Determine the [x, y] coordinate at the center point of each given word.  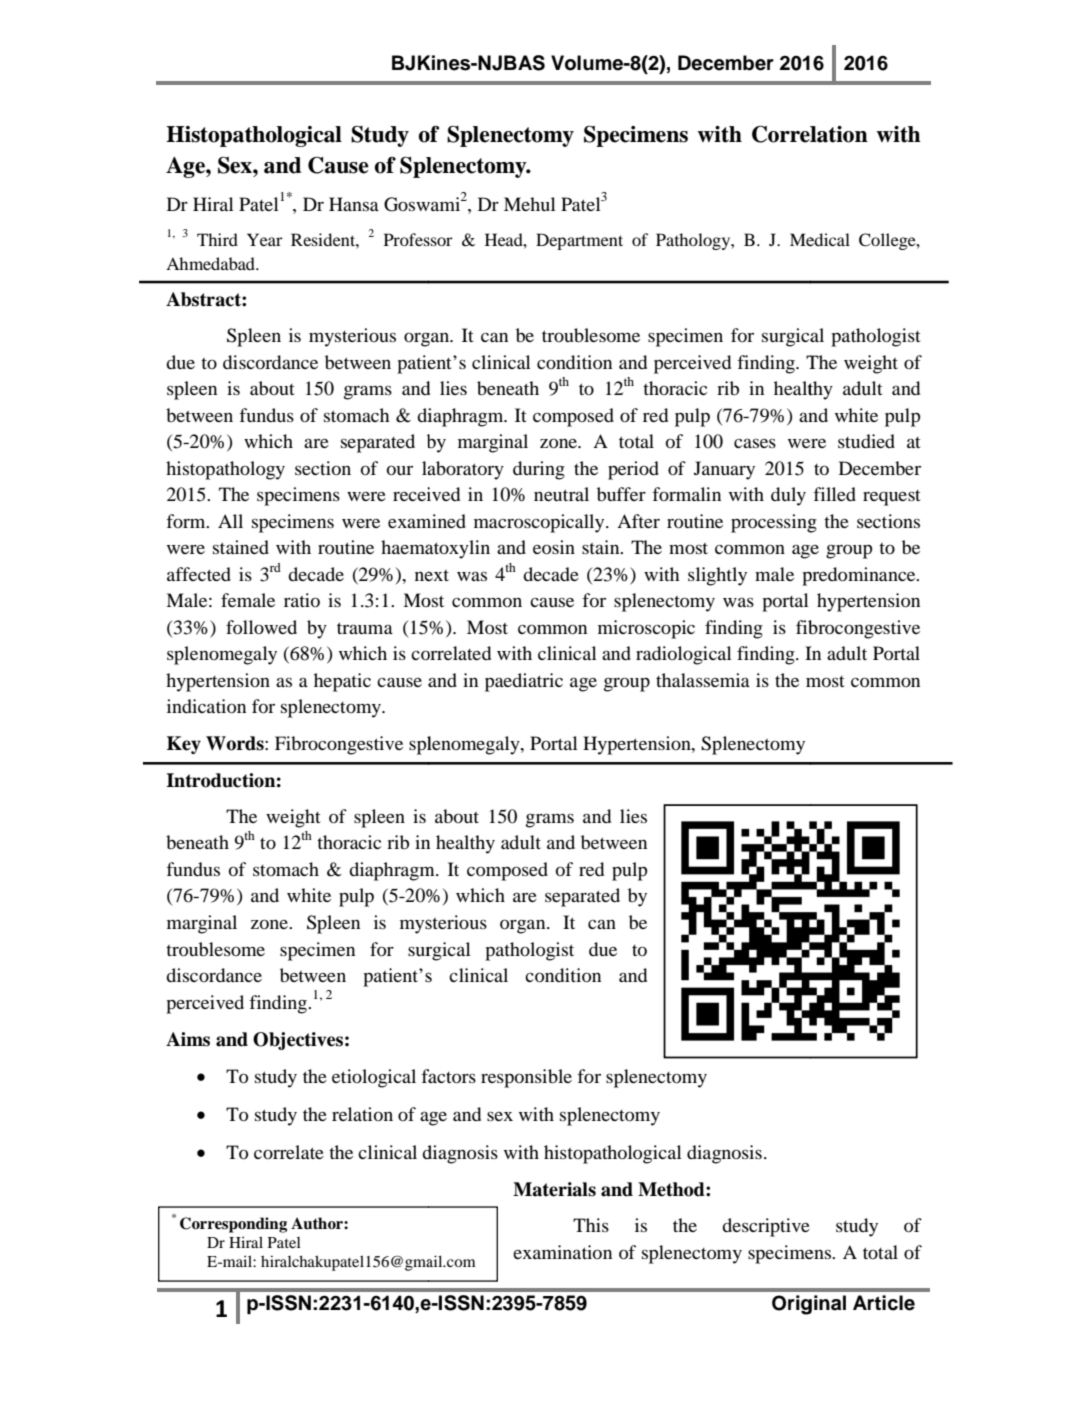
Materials [554, 1189]
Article [884, 1303]
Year [265, 239]
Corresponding [233, 1225]
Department [579, 241]
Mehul [529, 204]
